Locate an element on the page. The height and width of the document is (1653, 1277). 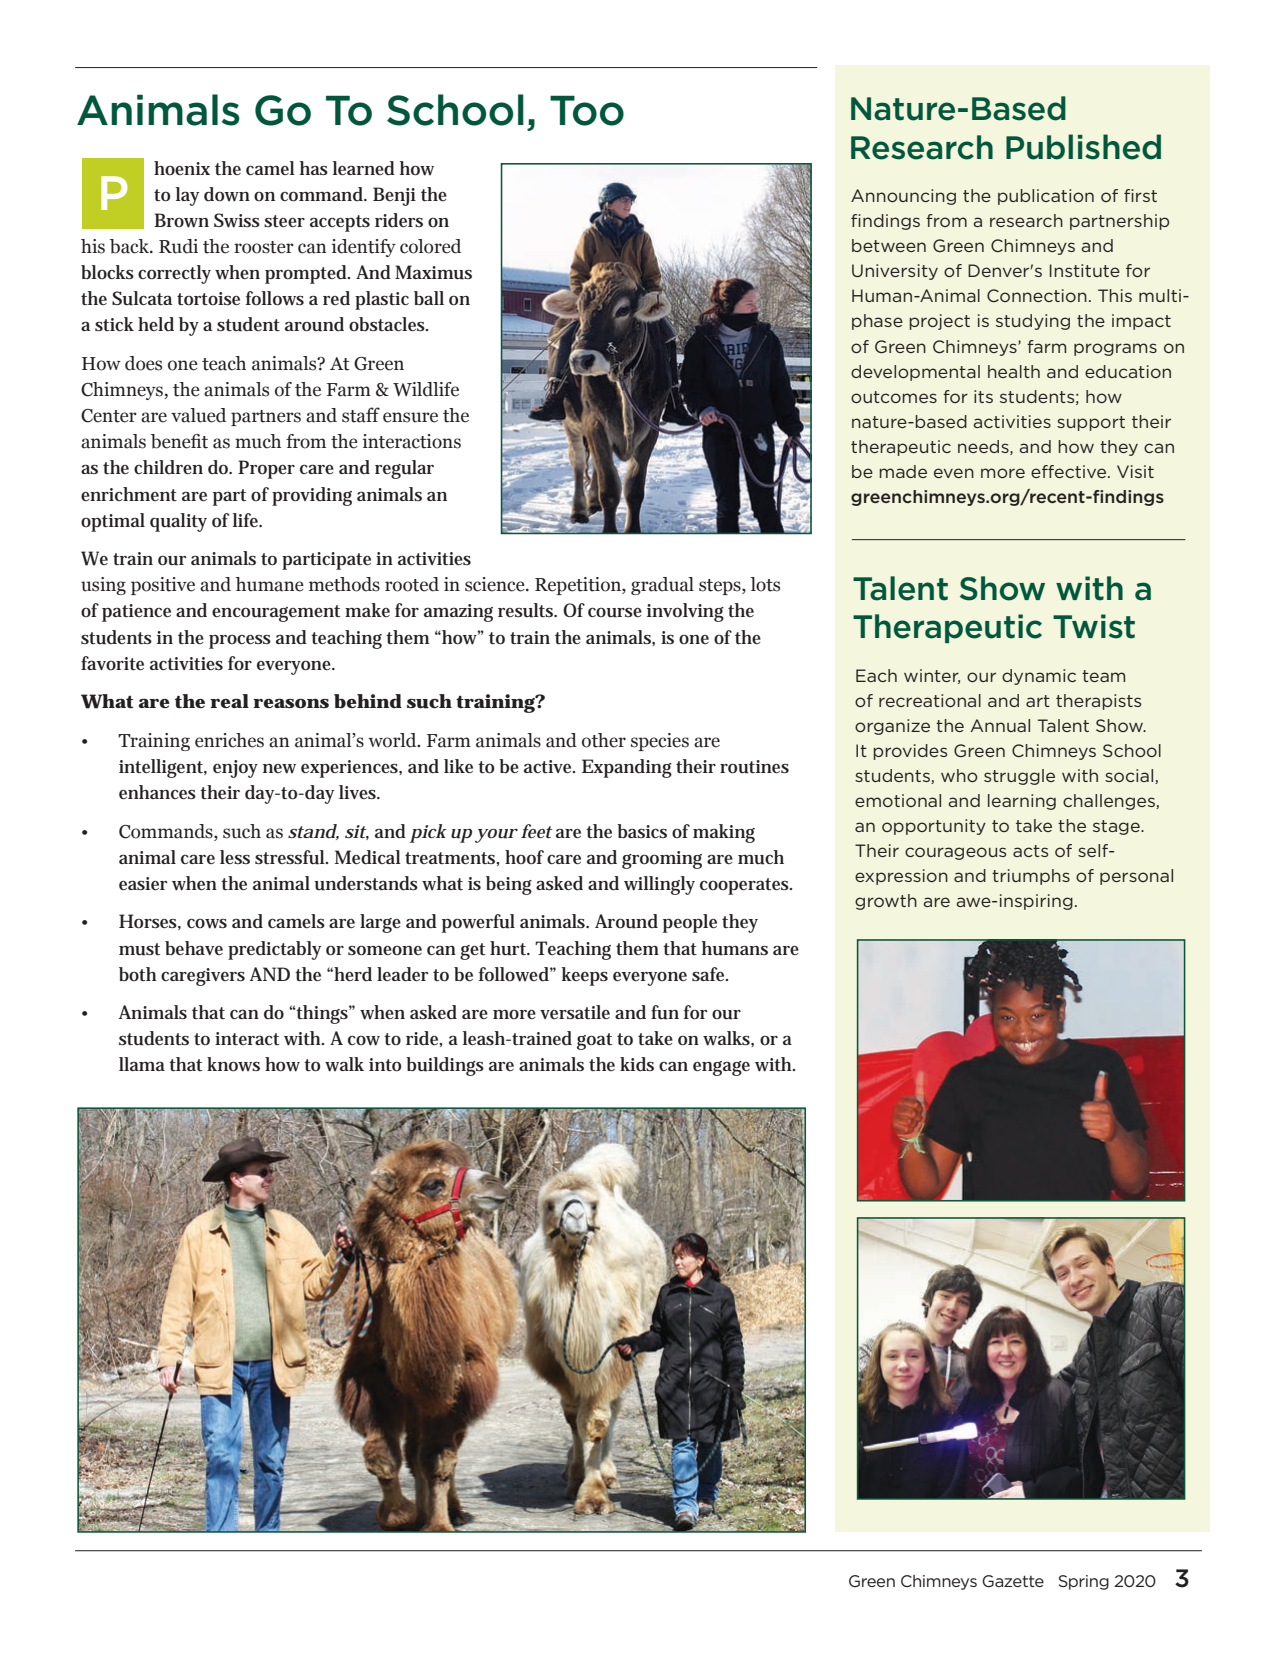
Too is located at coordinates (587, 110).
